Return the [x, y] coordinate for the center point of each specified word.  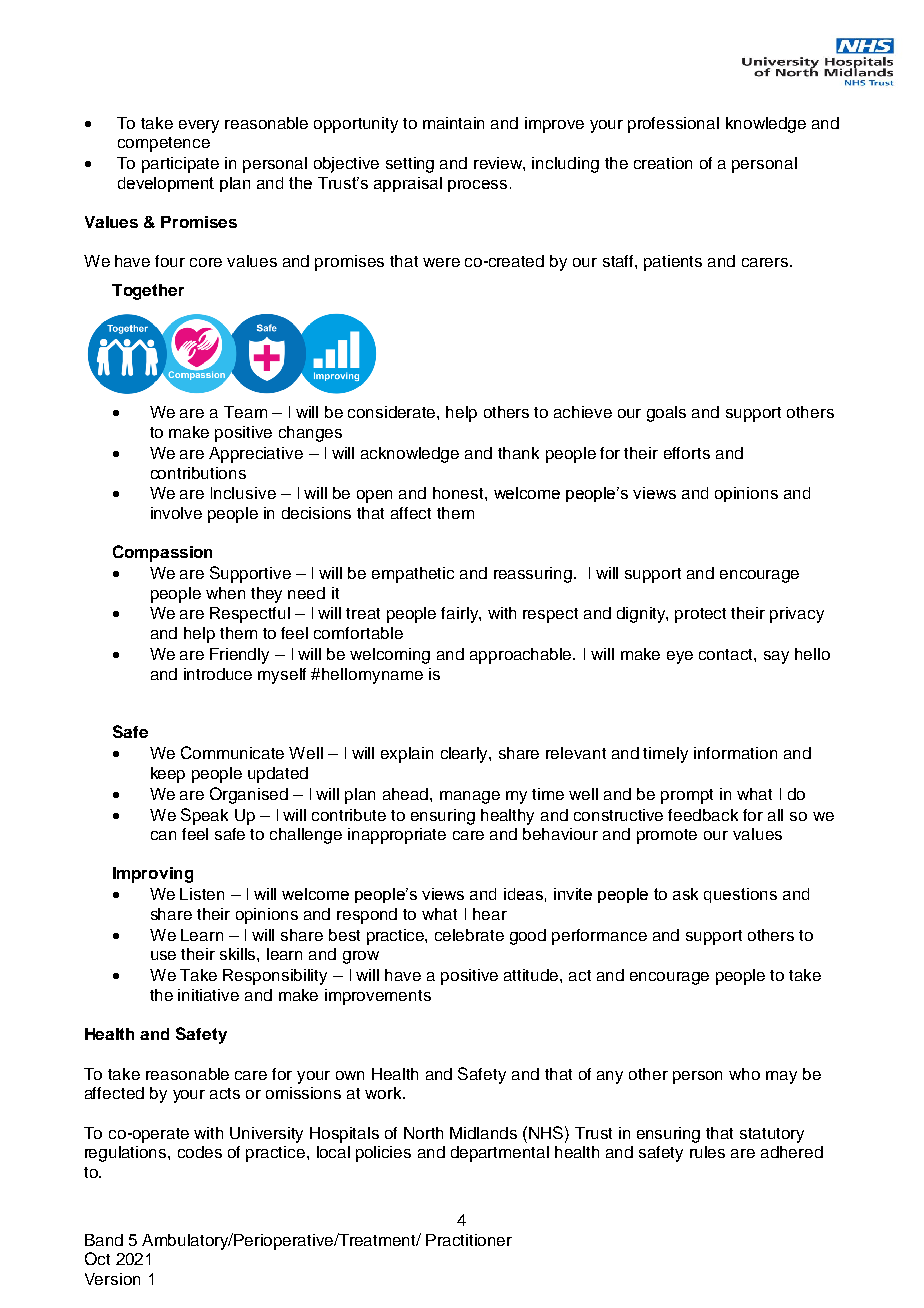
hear [490, 914]
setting [410, 165]
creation [663, 163]
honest [459, 493]
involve [176, 513]
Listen [202, 894]
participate [180, 165]
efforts [687, 453]
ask [685, 894]
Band [104, 1240]
